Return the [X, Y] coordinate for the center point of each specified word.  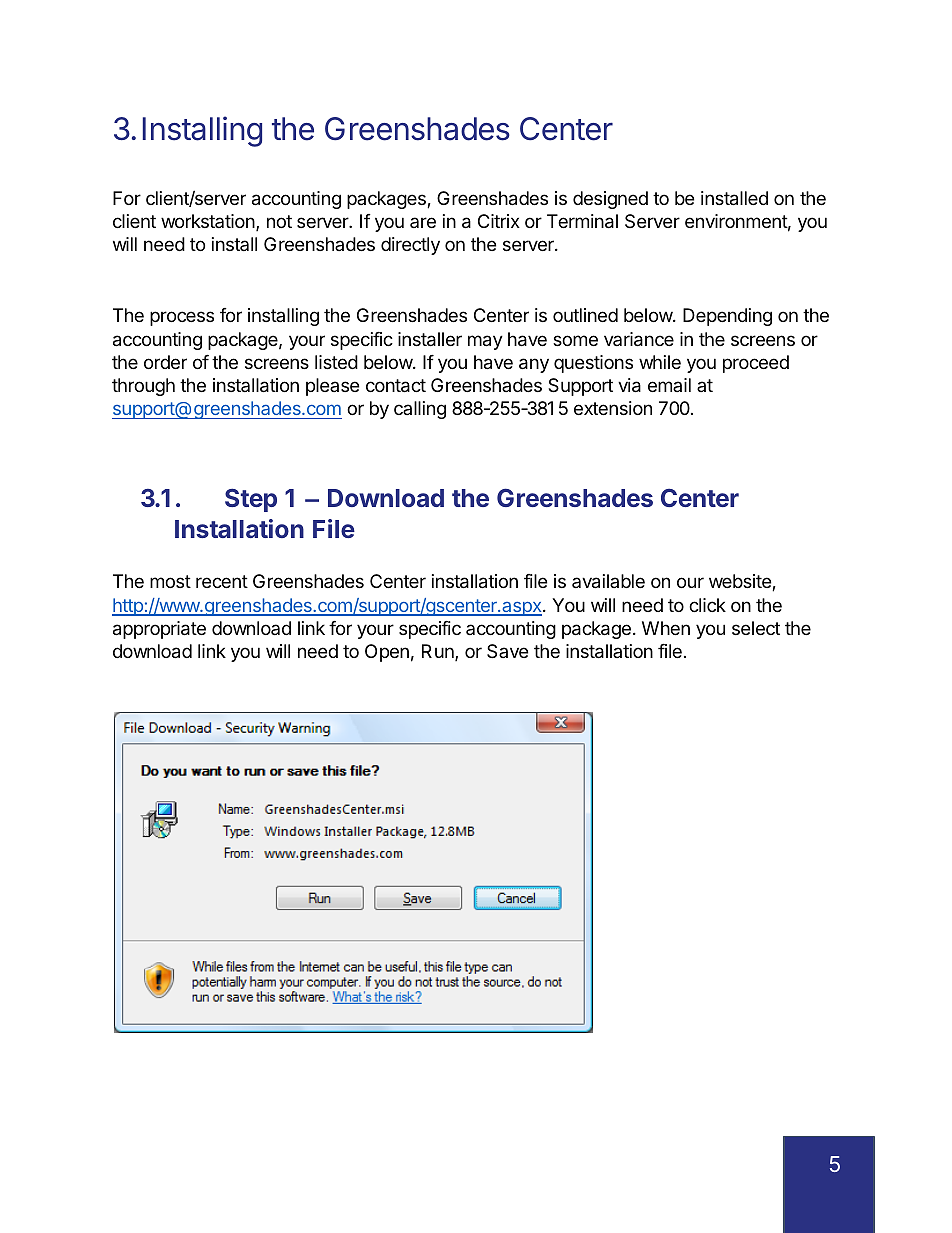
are [423, 222]
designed [610, 200]
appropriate [159, 630]
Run [439, 652]
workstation [208, 221]
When [666, 628]
